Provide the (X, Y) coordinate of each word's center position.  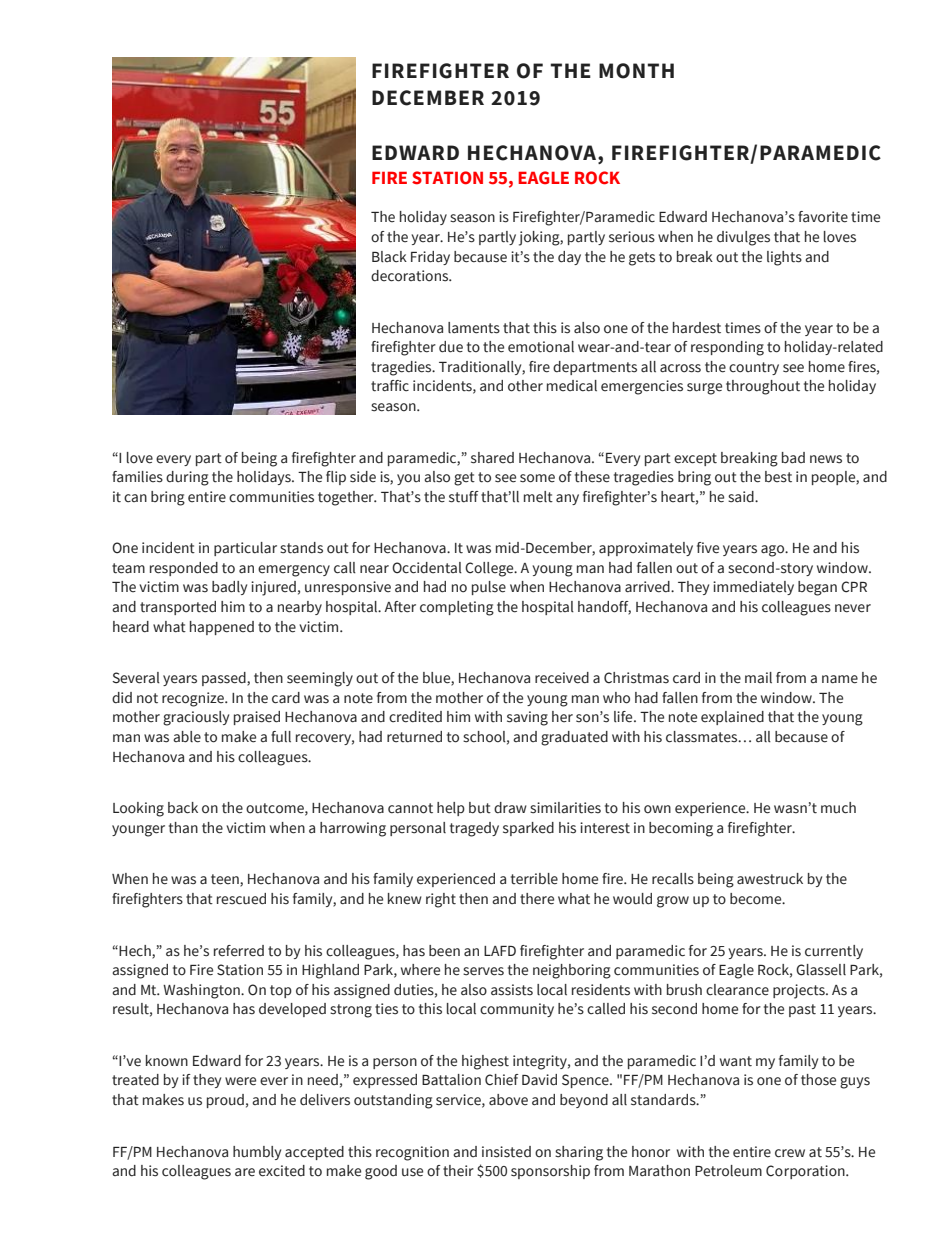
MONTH (636, 71)
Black (389, 257)
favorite (823, 217)
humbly (257, 1153)
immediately (753, 588)
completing (457, 608)
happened (222, 628)
